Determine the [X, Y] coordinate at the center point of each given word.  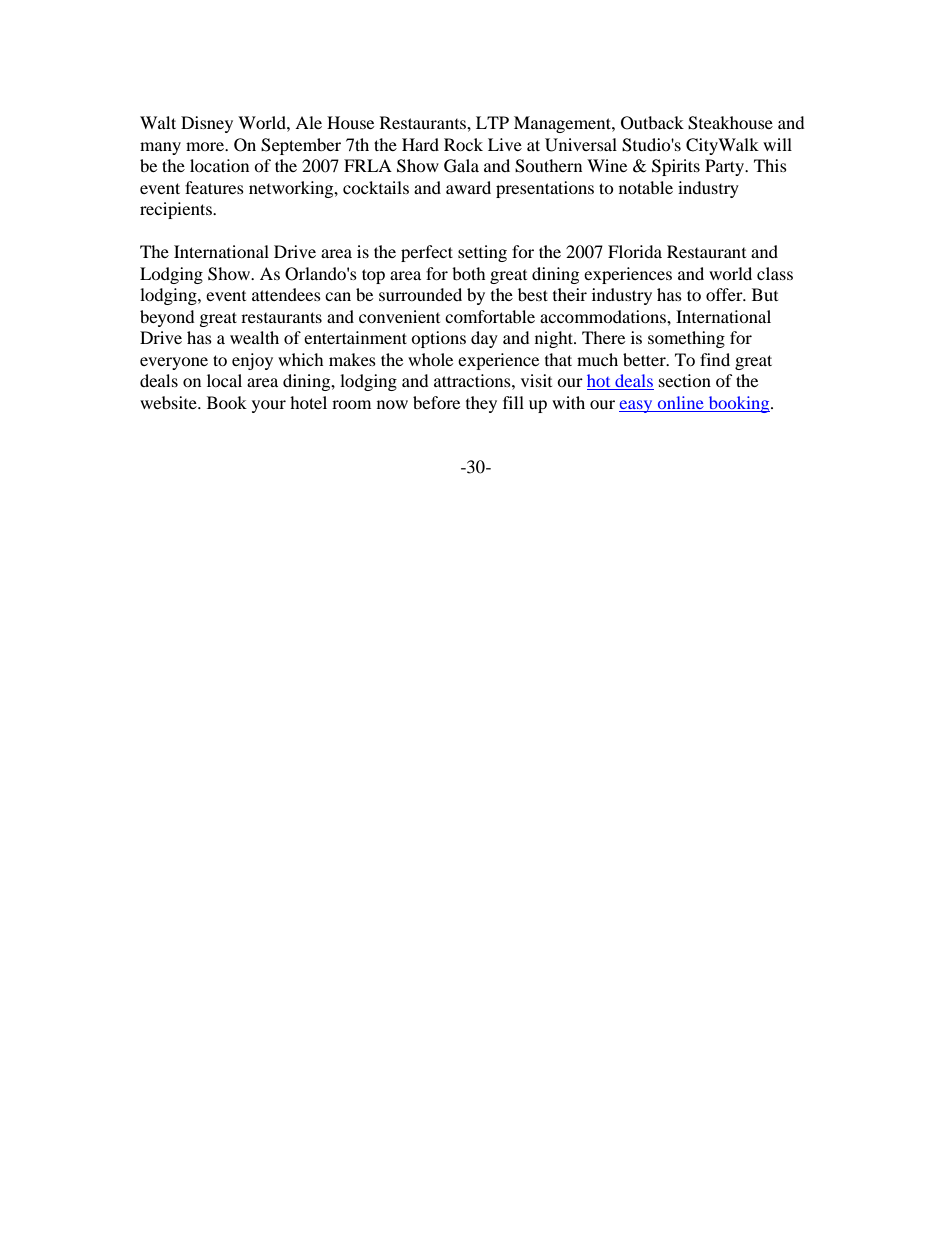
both [469, 273]
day [484, 339]
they [481, 404]
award [468, 187]
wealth [254, 337]
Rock [463, 144]
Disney [207, 124]
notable [646, 187]
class [775, 273]
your [269, 406]
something [686, 339]
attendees [286, 294]
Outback [652, 123]
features [214, 187]
